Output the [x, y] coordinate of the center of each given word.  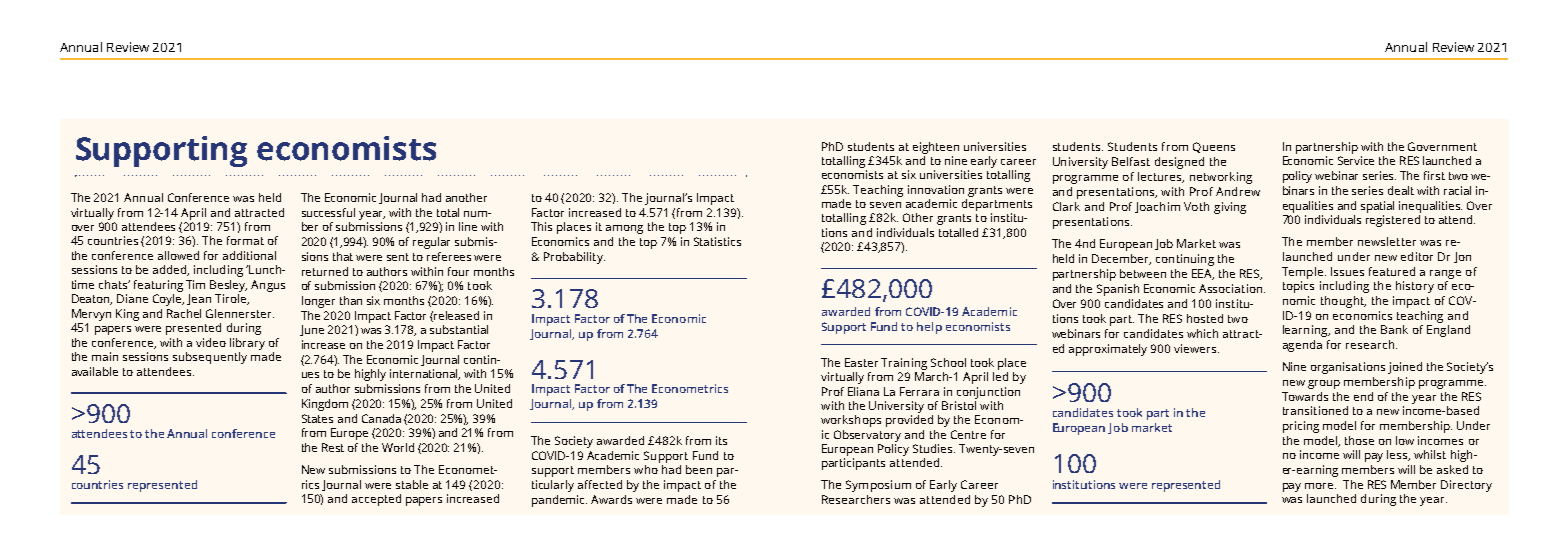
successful [328, 212]
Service [1356, 160]
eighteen [936, 148]
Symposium [878, 486]
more [1320, 486]
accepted [376, 500]
